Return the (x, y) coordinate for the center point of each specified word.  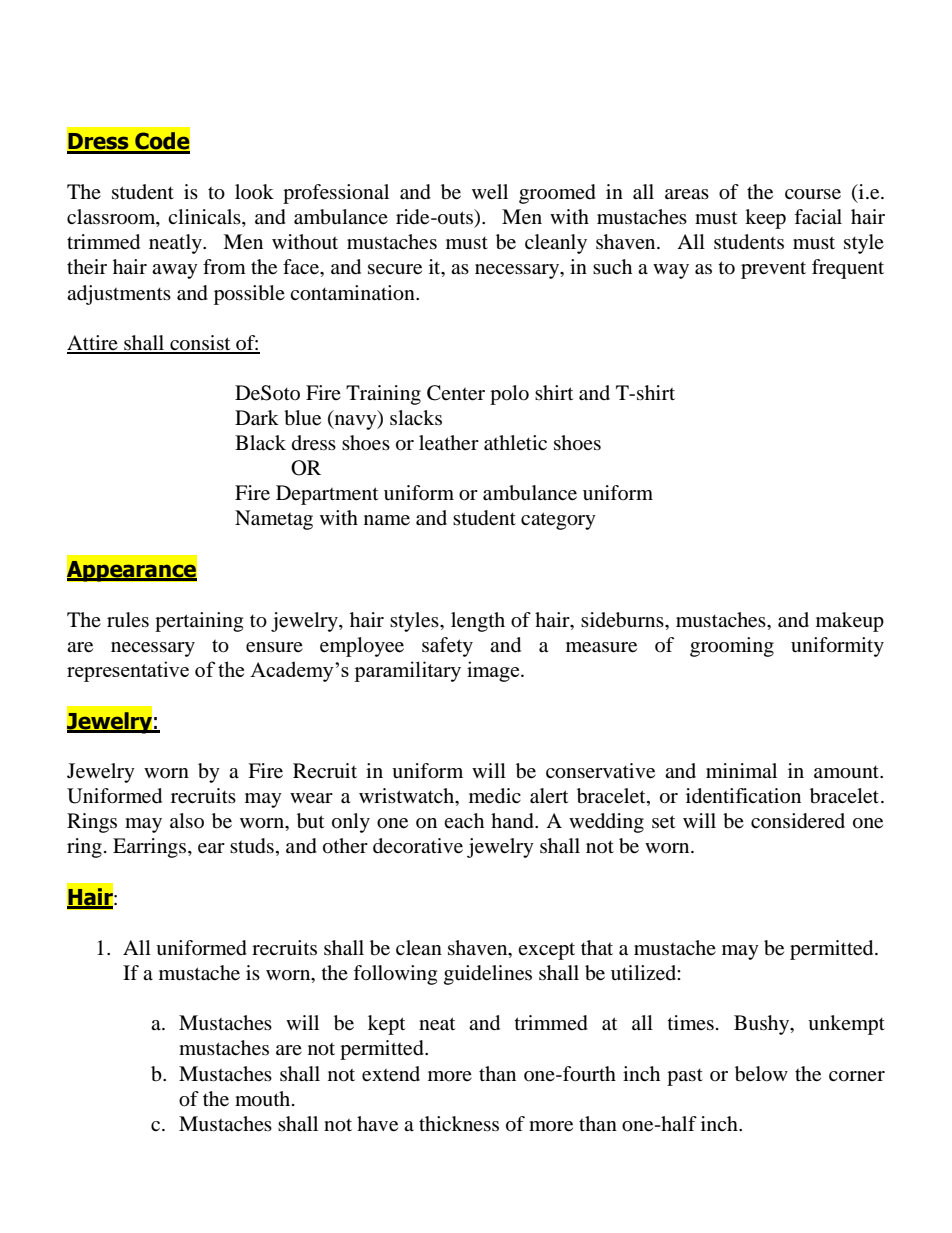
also (187, 820)
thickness (459, 1123)
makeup (850, 622)
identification (743, 796)
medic (495, 796)
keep (765, 219)
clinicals (205, 218)
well (490, 192)
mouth (264, 1099)
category (558, 521)
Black (260, 443)
